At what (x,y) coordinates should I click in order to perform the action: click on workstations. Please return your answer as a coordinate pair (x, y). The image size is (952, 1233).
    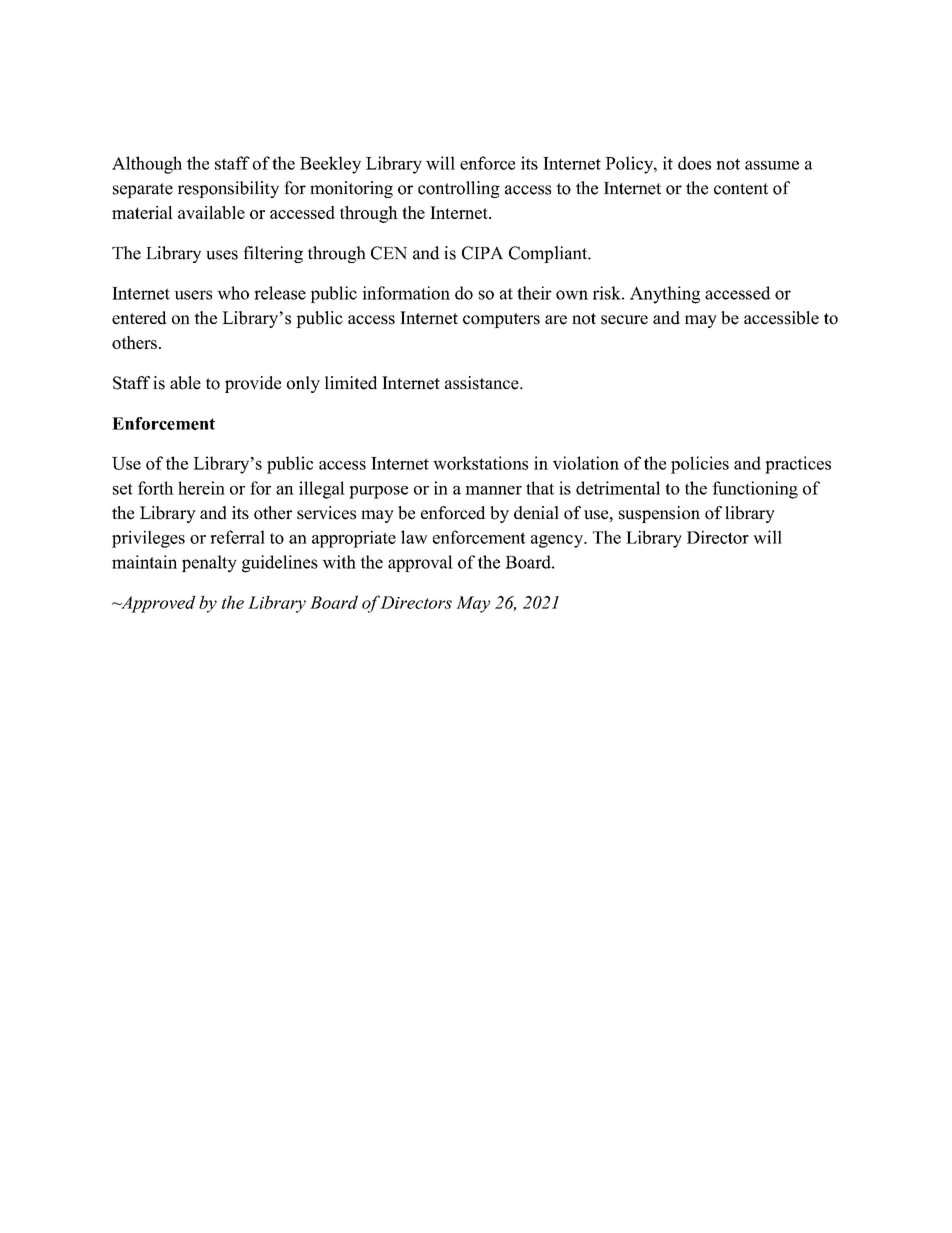
    Looking at the image, I should click on (480, 463).
